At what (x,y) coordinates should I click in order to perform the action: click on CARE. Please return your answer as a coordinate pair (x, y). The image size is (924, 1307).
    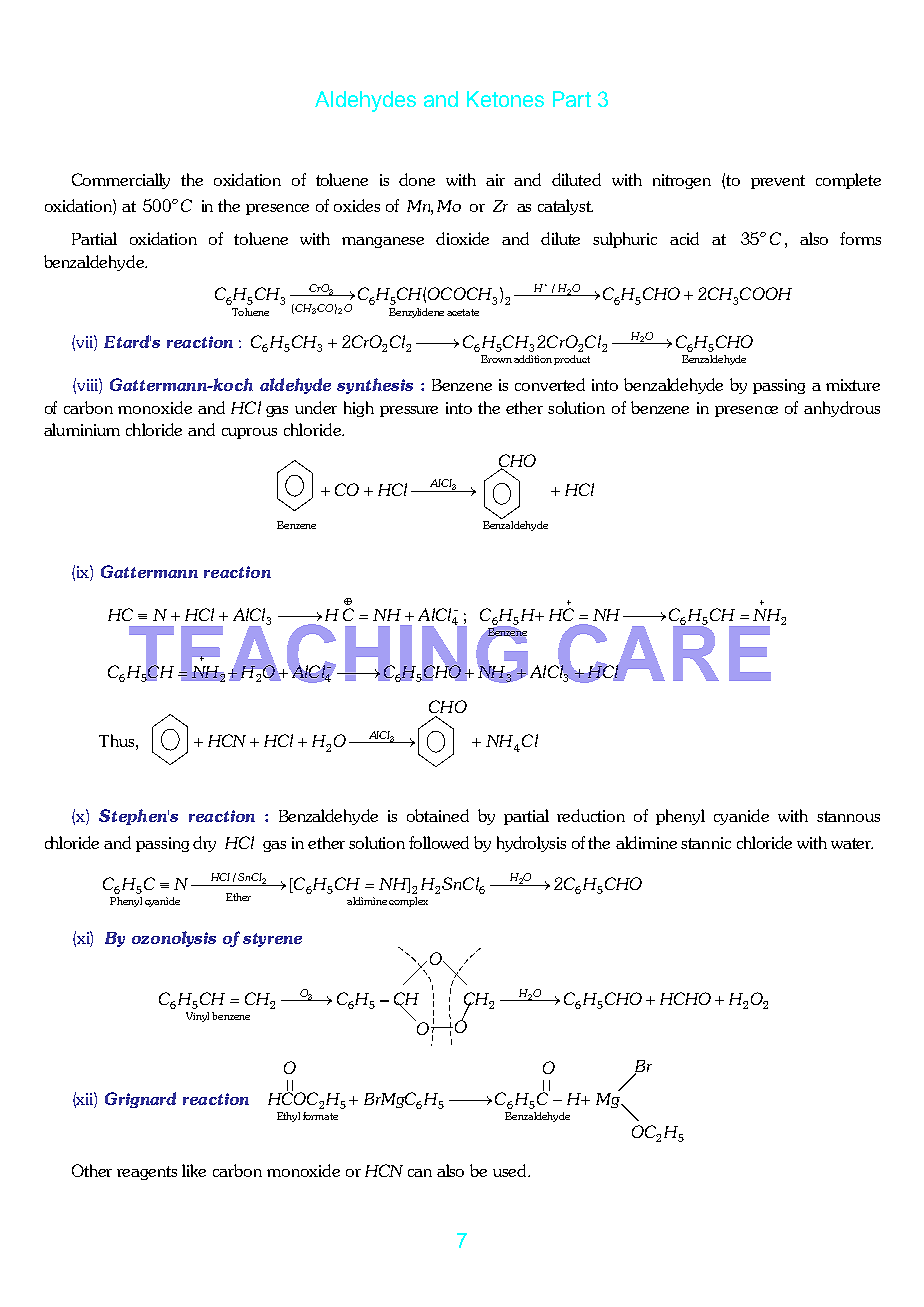
    Looking at the image, I should click on (663, 652).
